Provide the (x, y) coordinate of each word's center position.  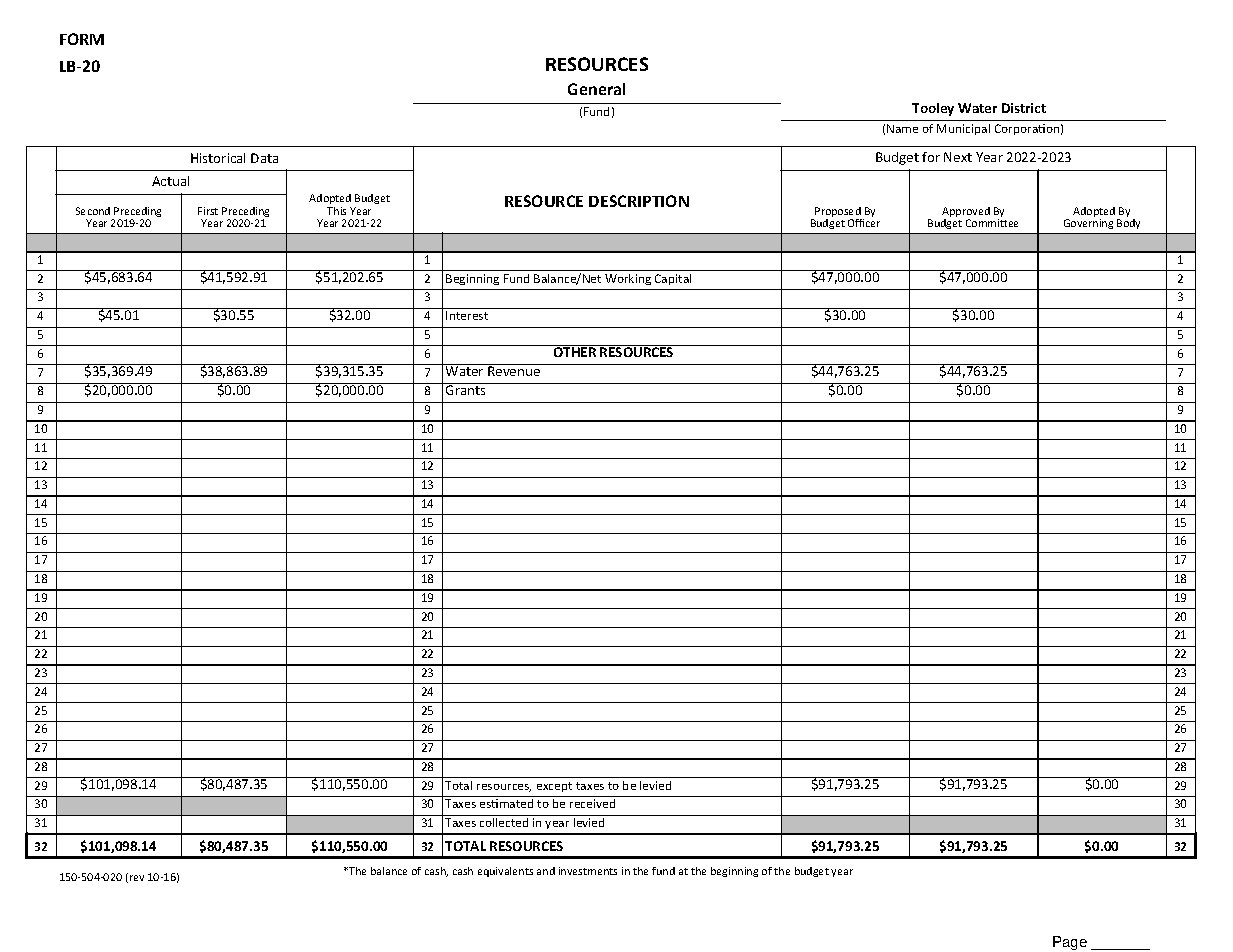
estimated (506, 803)
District (1024, 108)
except (554, 787)
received (592, 803)
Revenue (514, 371)
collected (504, 822)
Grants (466, 389)
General (596, 89)
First (208, 211)
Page (1070, 943)
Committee (992, 223)
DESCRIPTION (639, 201)
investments (588, 871)
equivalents (505, 872)
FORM (82, 39)
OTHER (575, 352)
